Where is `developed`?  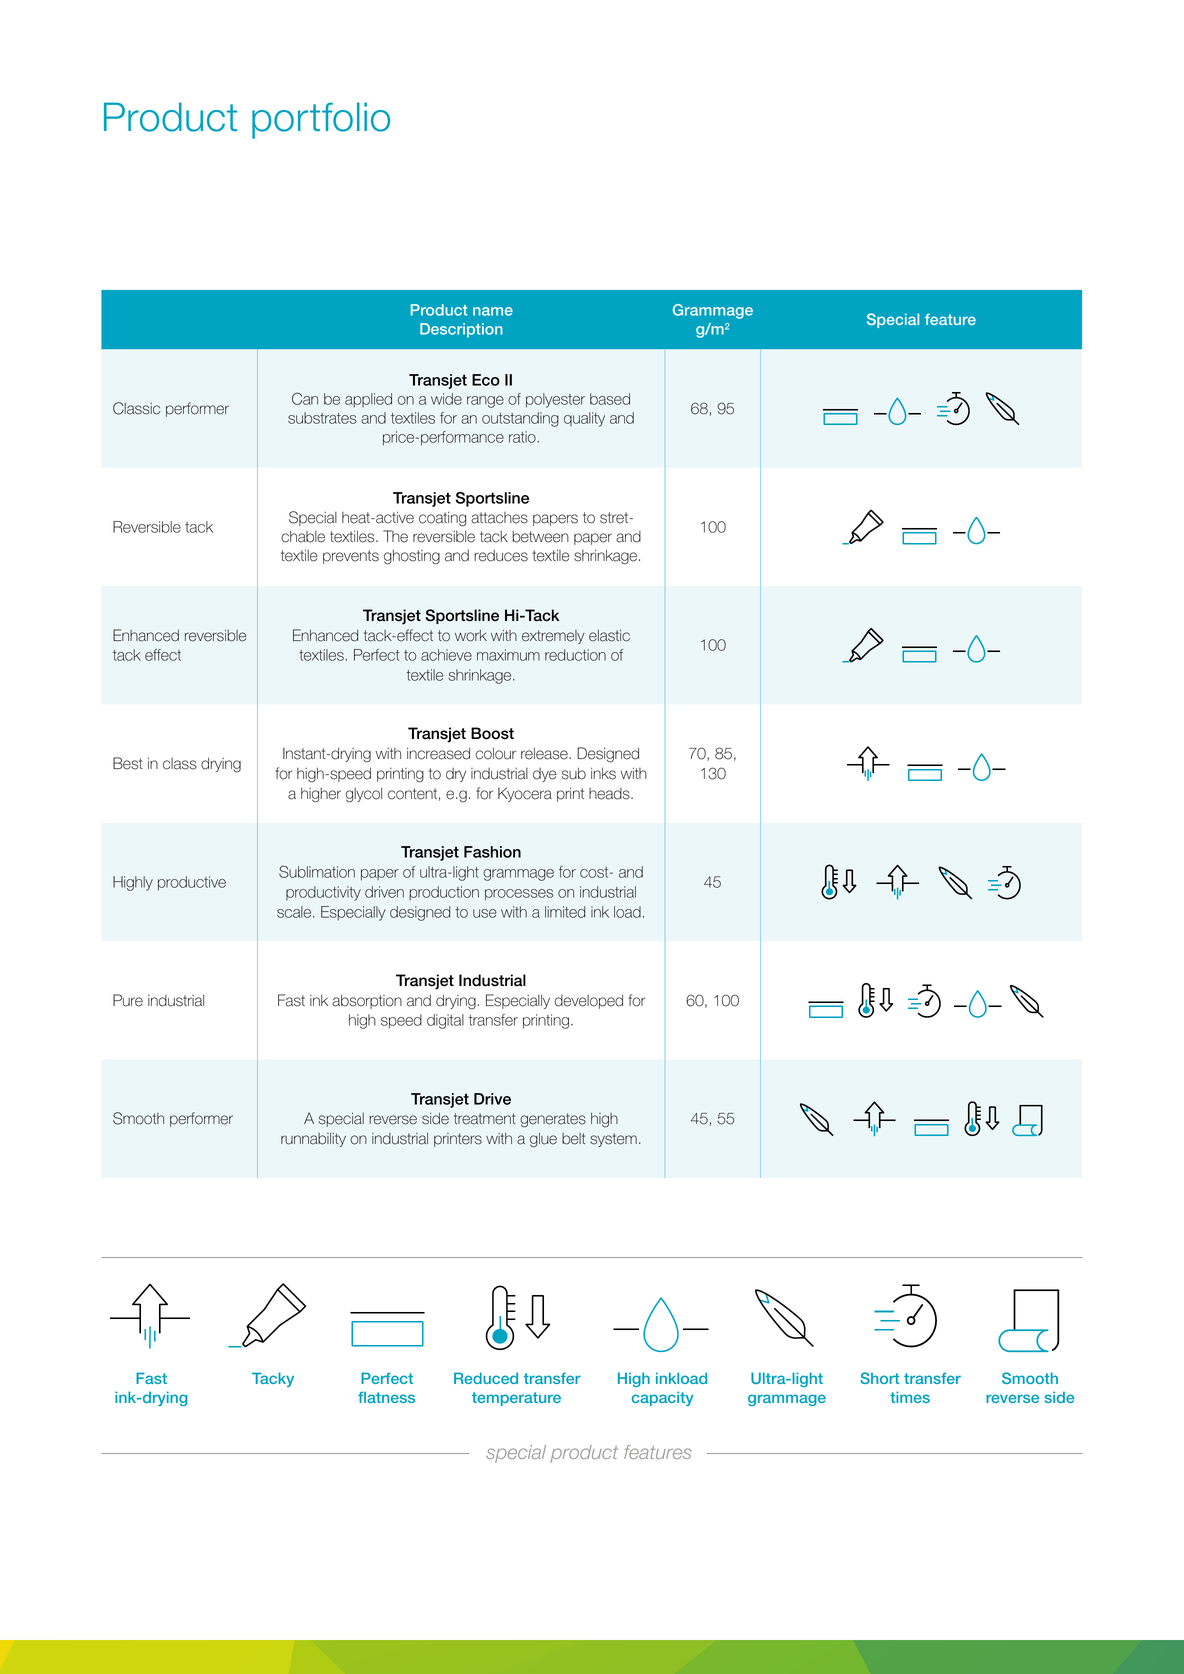 developed is located at coordinates (589, 1001).
